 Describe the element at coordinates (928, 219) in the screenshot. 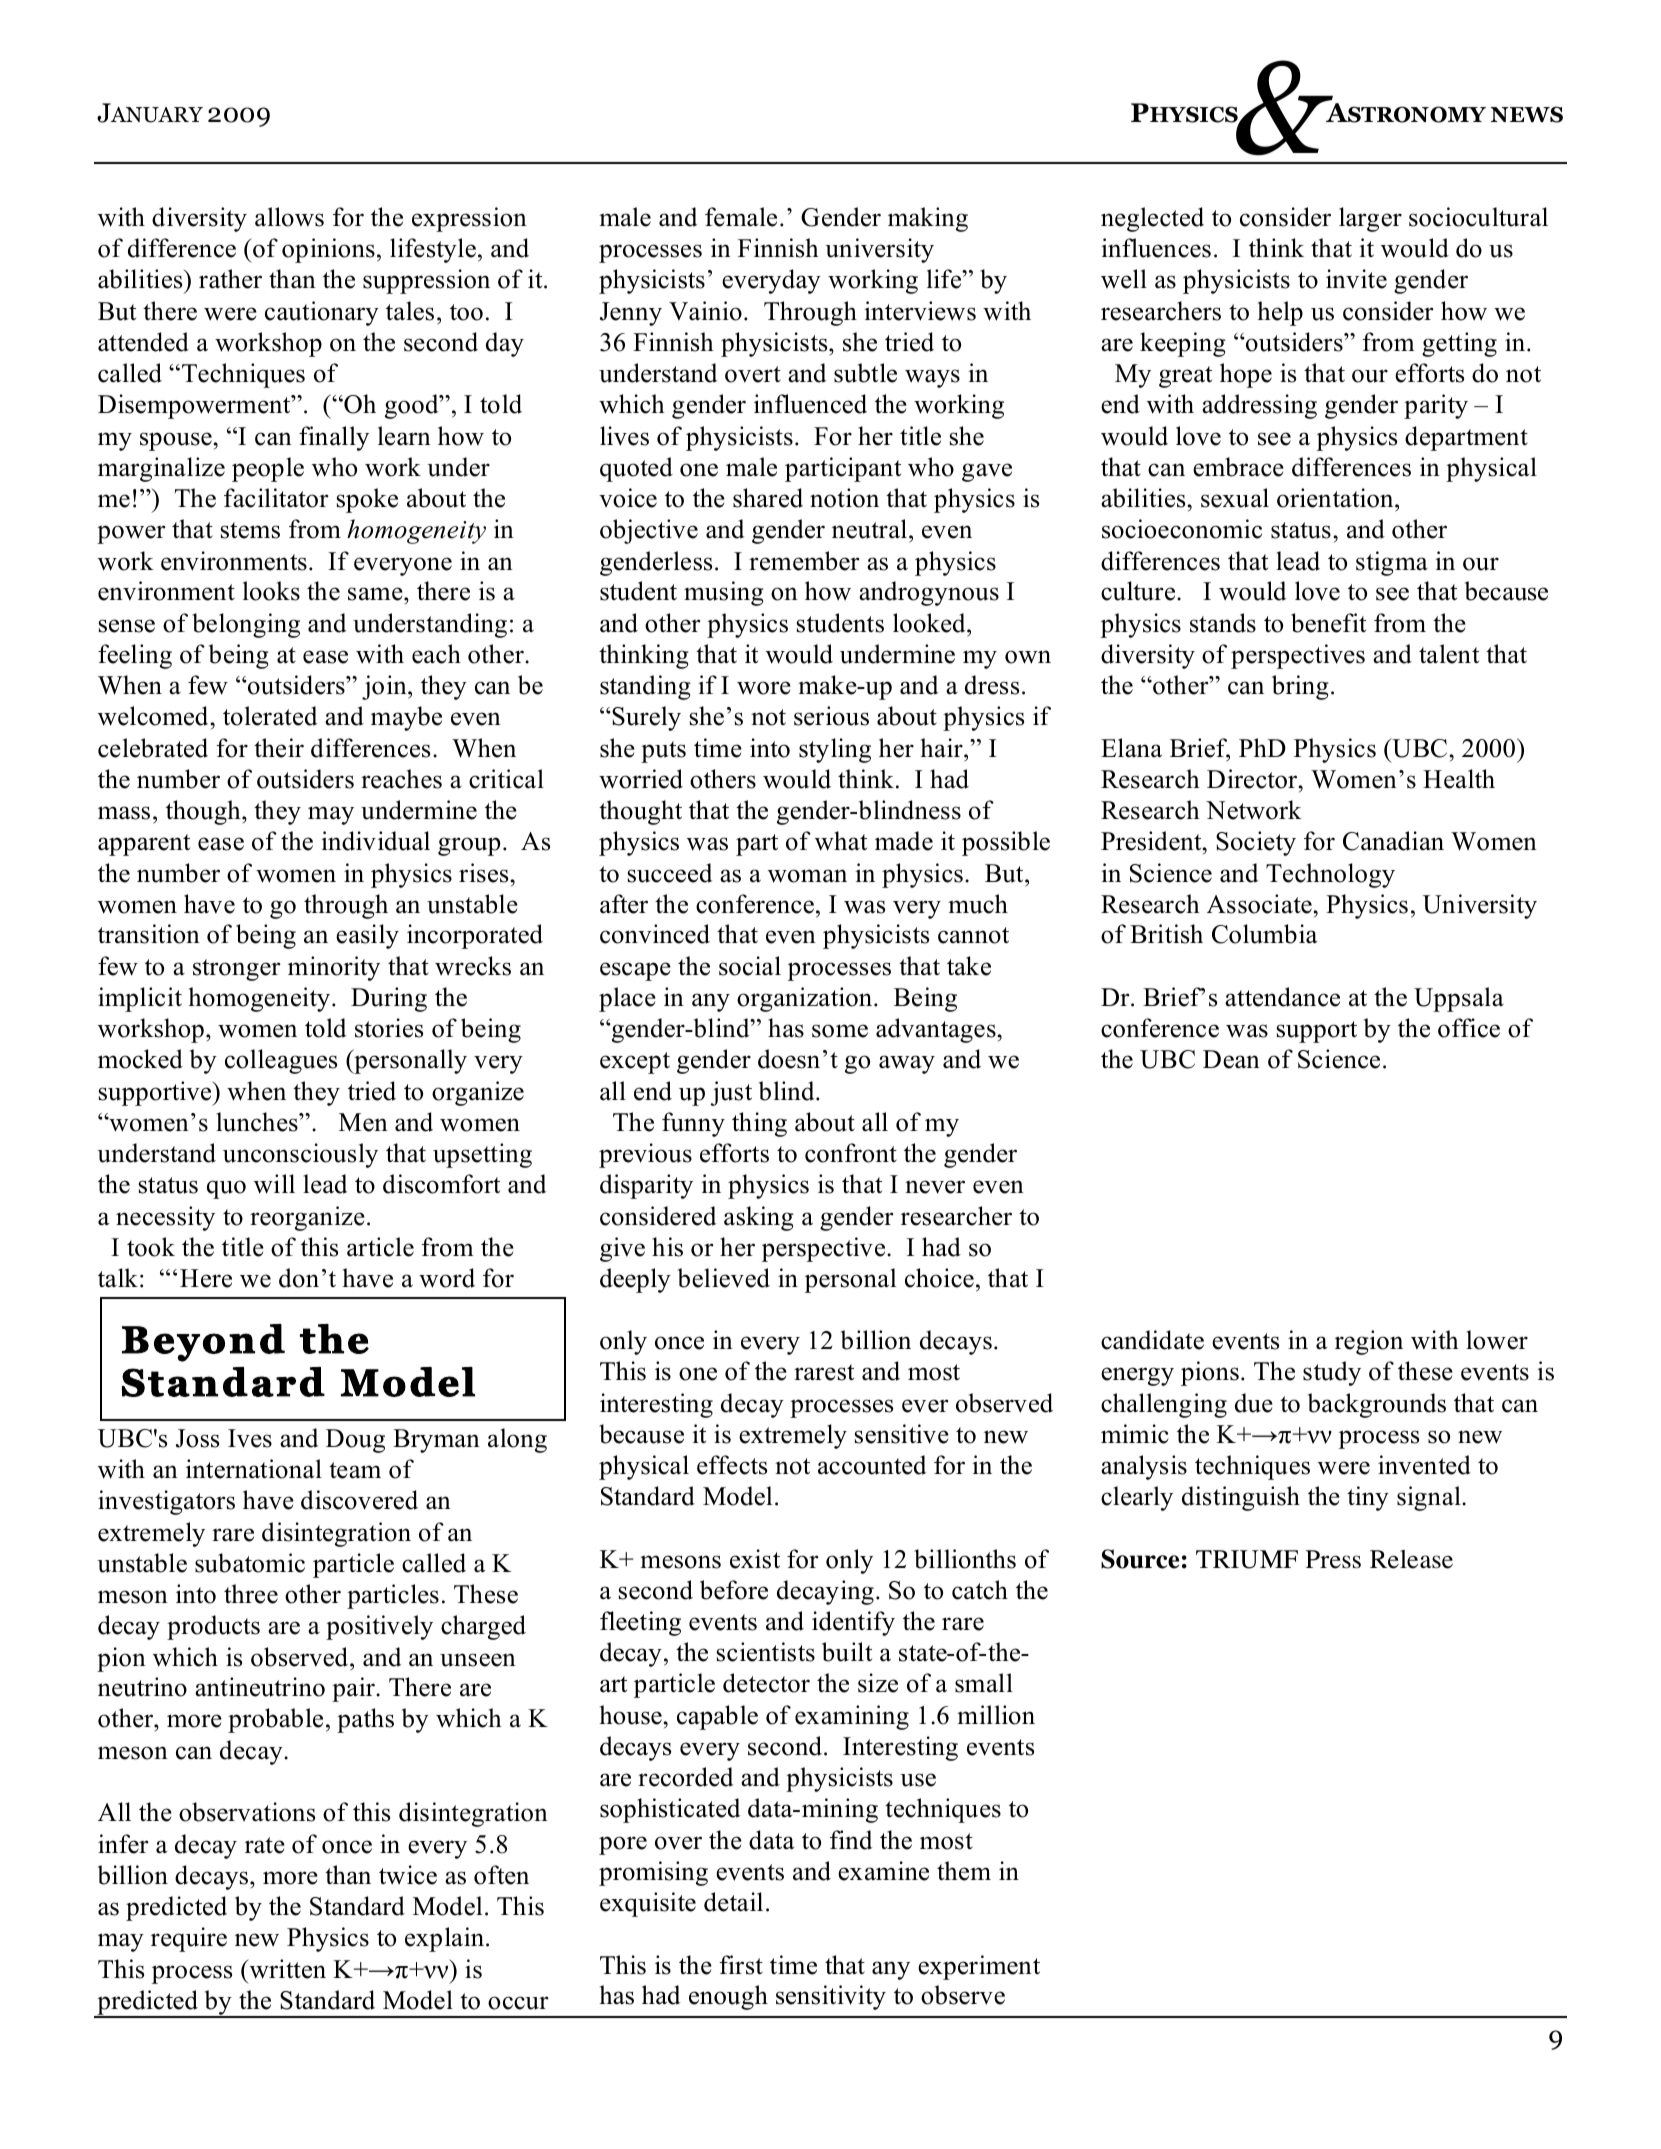

I see `making` at that location.
